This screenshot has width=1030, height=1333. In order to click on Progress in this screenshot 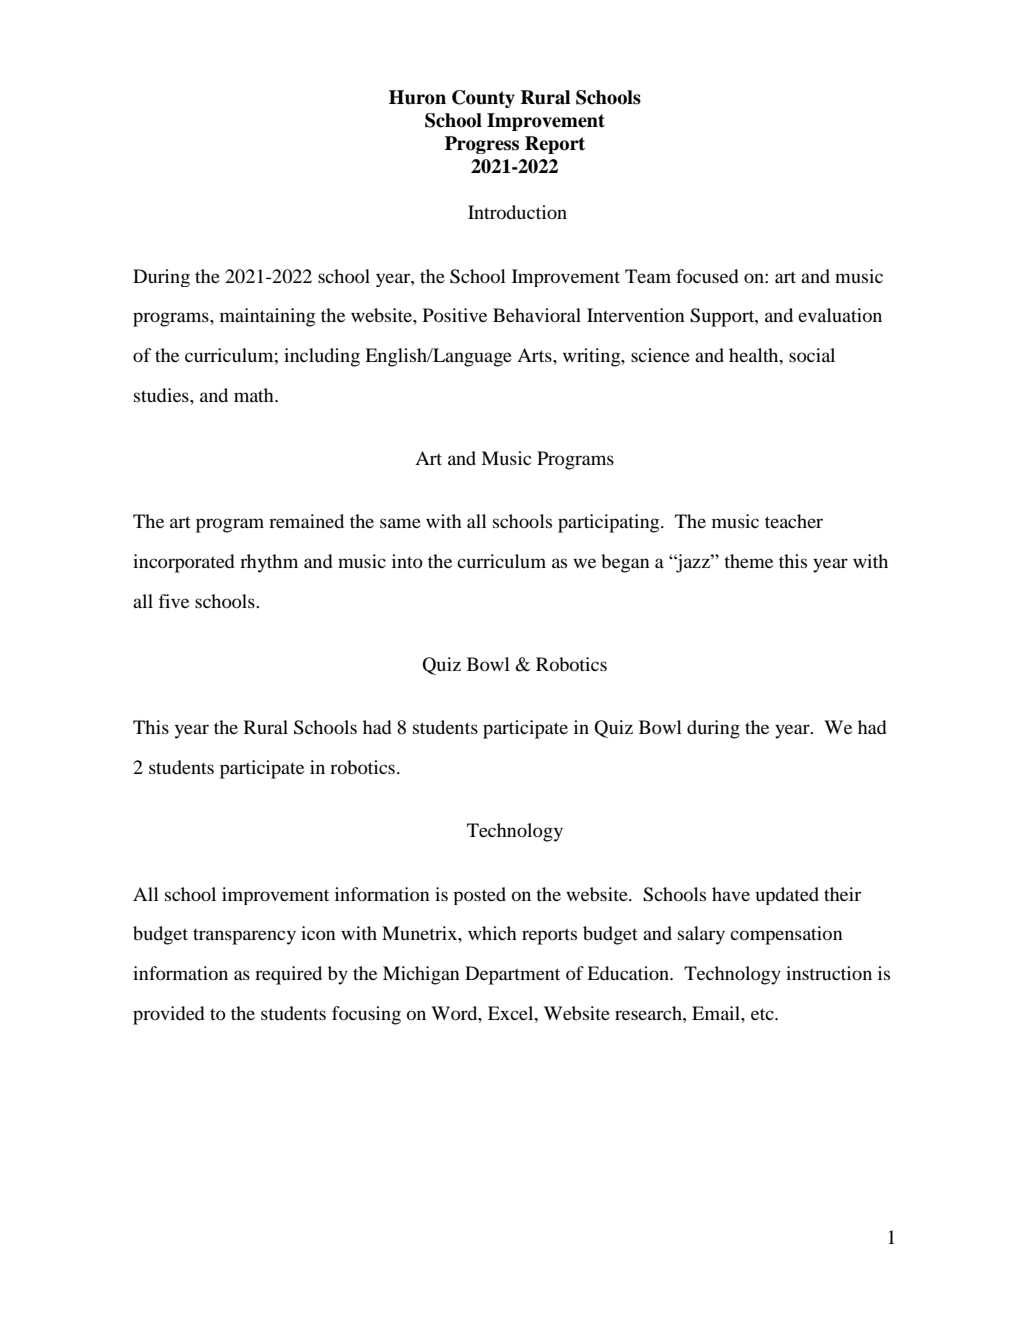, I will do `click(482, 145)`.
